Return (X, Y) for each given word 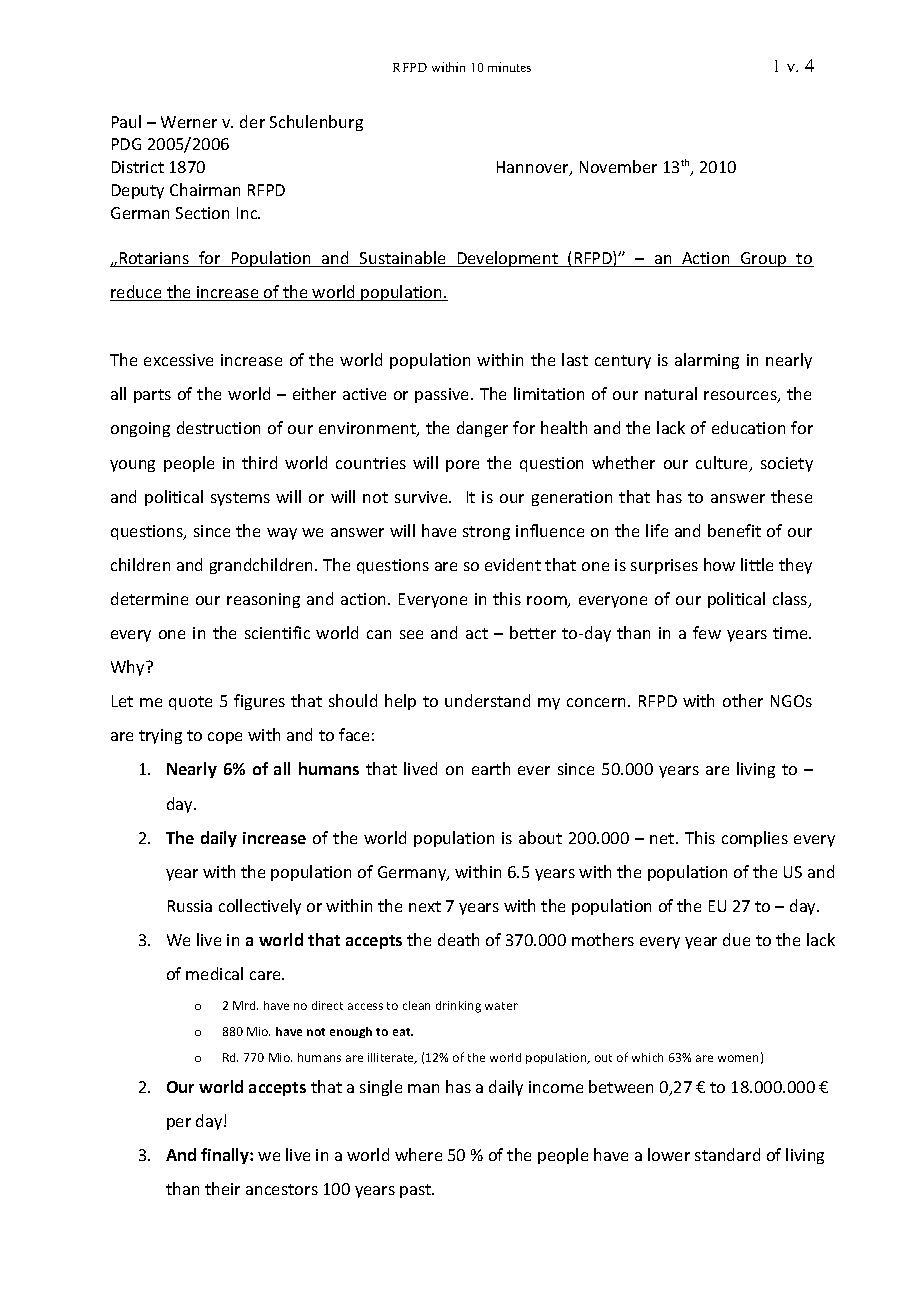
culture (723, 464)
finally (226, 1156)
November (618, 166)
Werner (189, 122)
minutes (509, 67)
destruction (218, 427)
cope (225, 738)
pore (462, 466)
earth (491, 768)
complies (755, 839)
